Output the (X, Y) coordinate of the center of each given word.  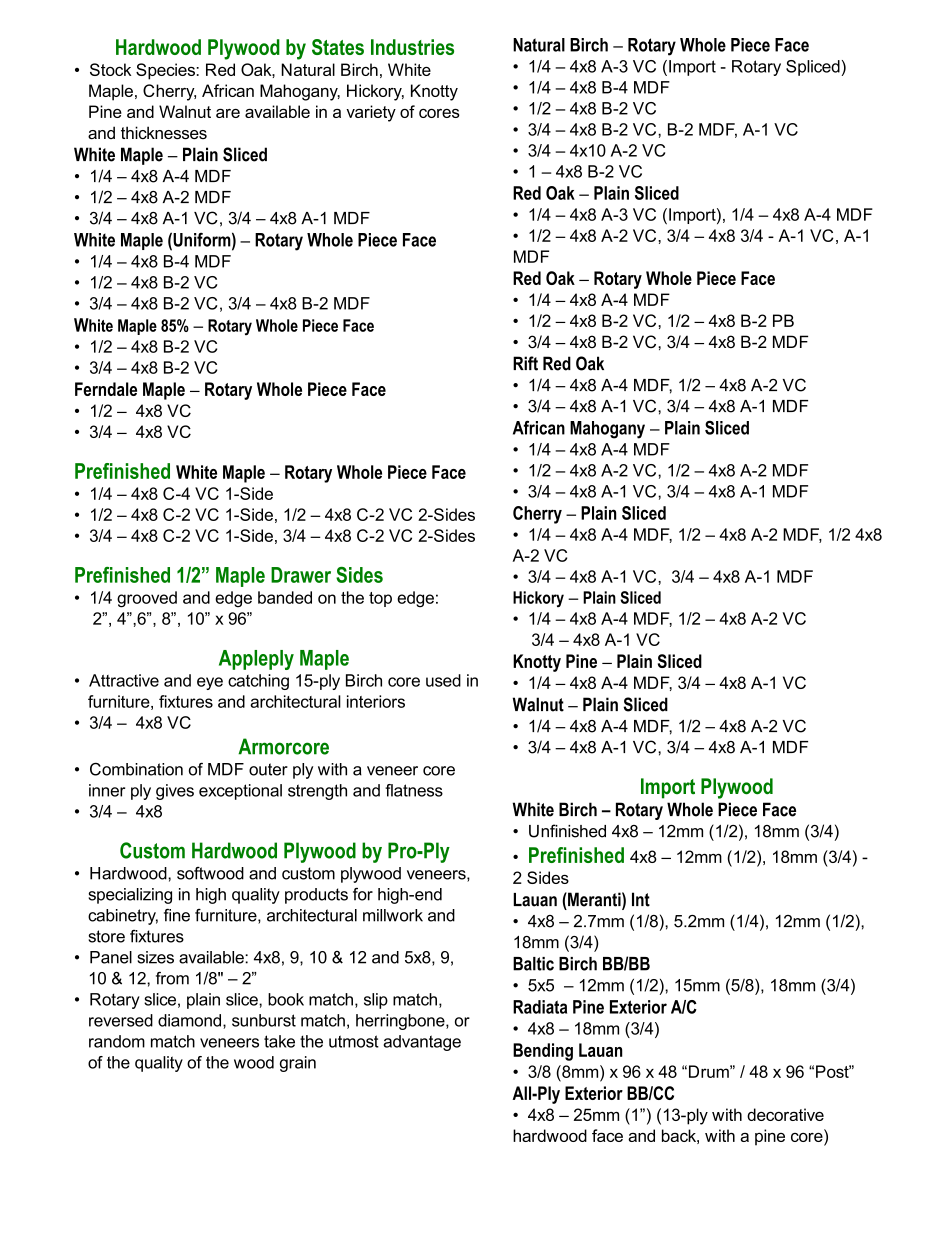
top (380, 599)
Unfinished (567, 831)
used (443, 680)
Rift (525, 363)
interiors (376, 701)
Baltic (533, 964)
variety (371, 113)
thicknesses (164, 132)
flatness (414, 790)
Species (166, 71)
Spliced (813, 68)
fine (177, 915)
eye (210, 683)
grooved (147, 599)
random (117, 1041)
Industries (412, 47)
